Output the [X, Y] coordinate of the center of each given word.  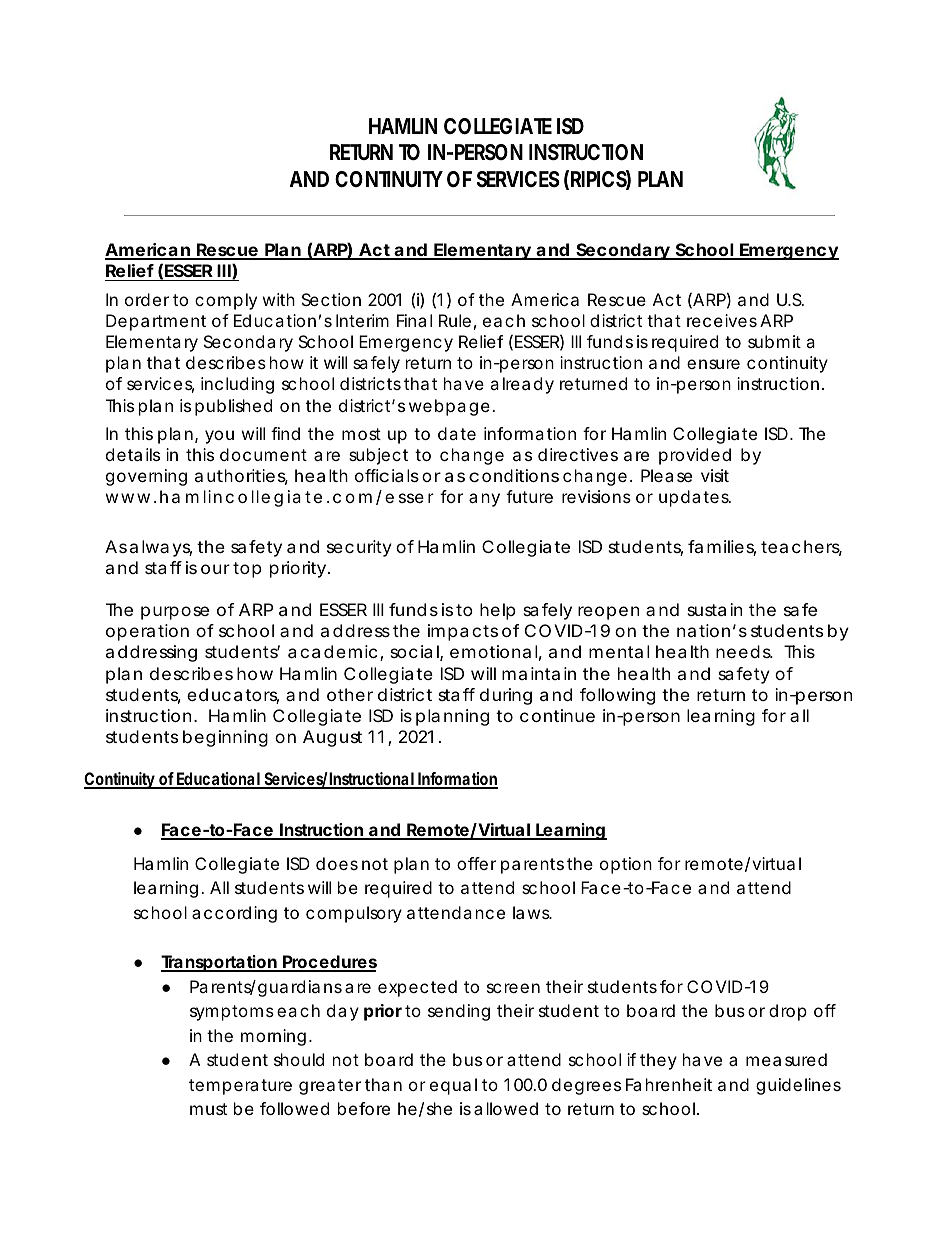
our [215, 569]
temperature [240, 1087]
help [498, 611]
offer [476, 863]
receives [722, 320]
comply [226, 301]
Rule [455, 320]
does [337, 863]
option [626, 865]
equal [453, 1086]
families [722, 548]
